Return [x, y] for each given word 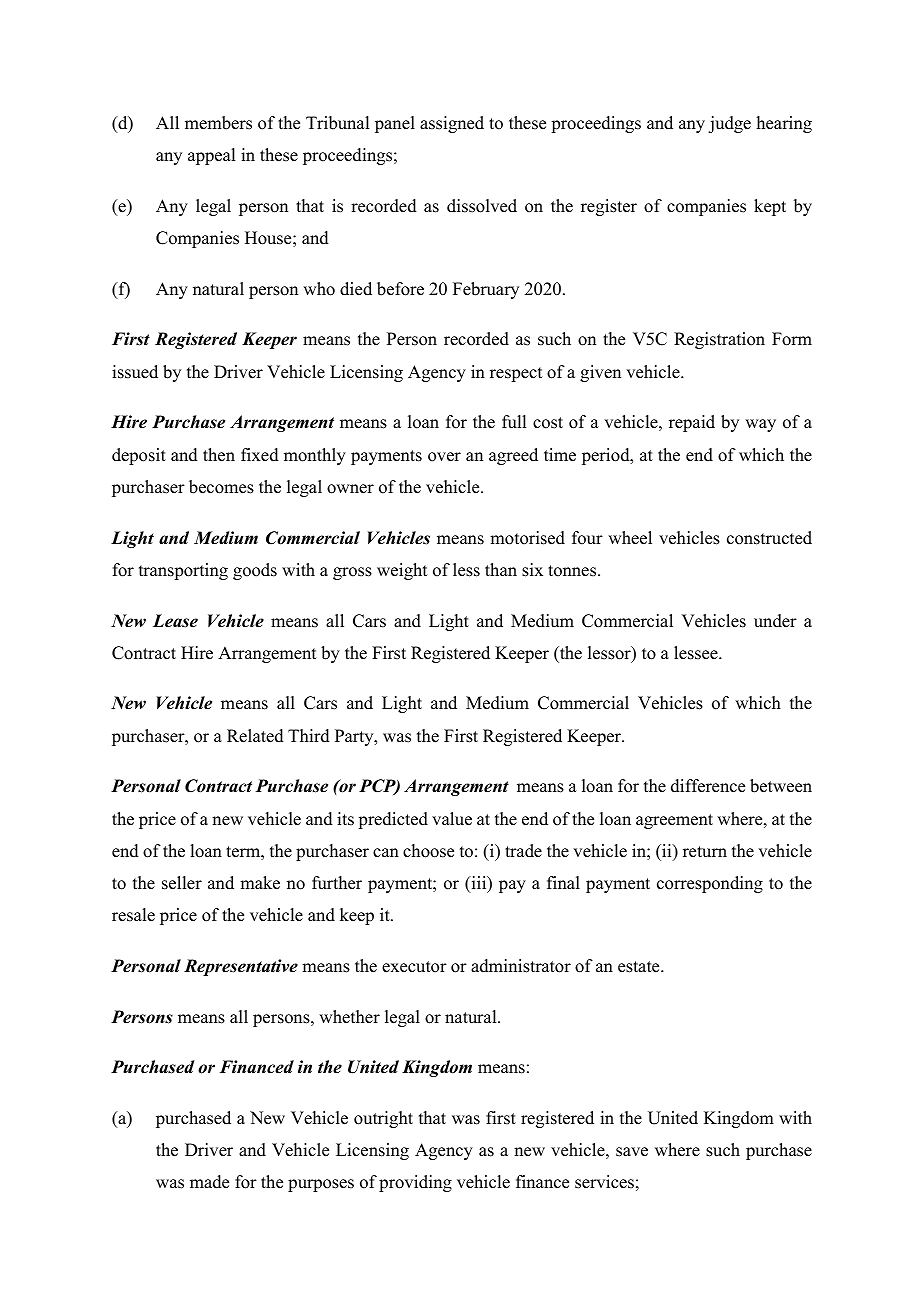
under [775, 621]
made [209, 1182]
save [632, 1152]
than [501, 569]
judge [729, 124]
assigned [452, 124]
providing [415, 1183]
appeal [211, 156]
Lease [175, 621]
